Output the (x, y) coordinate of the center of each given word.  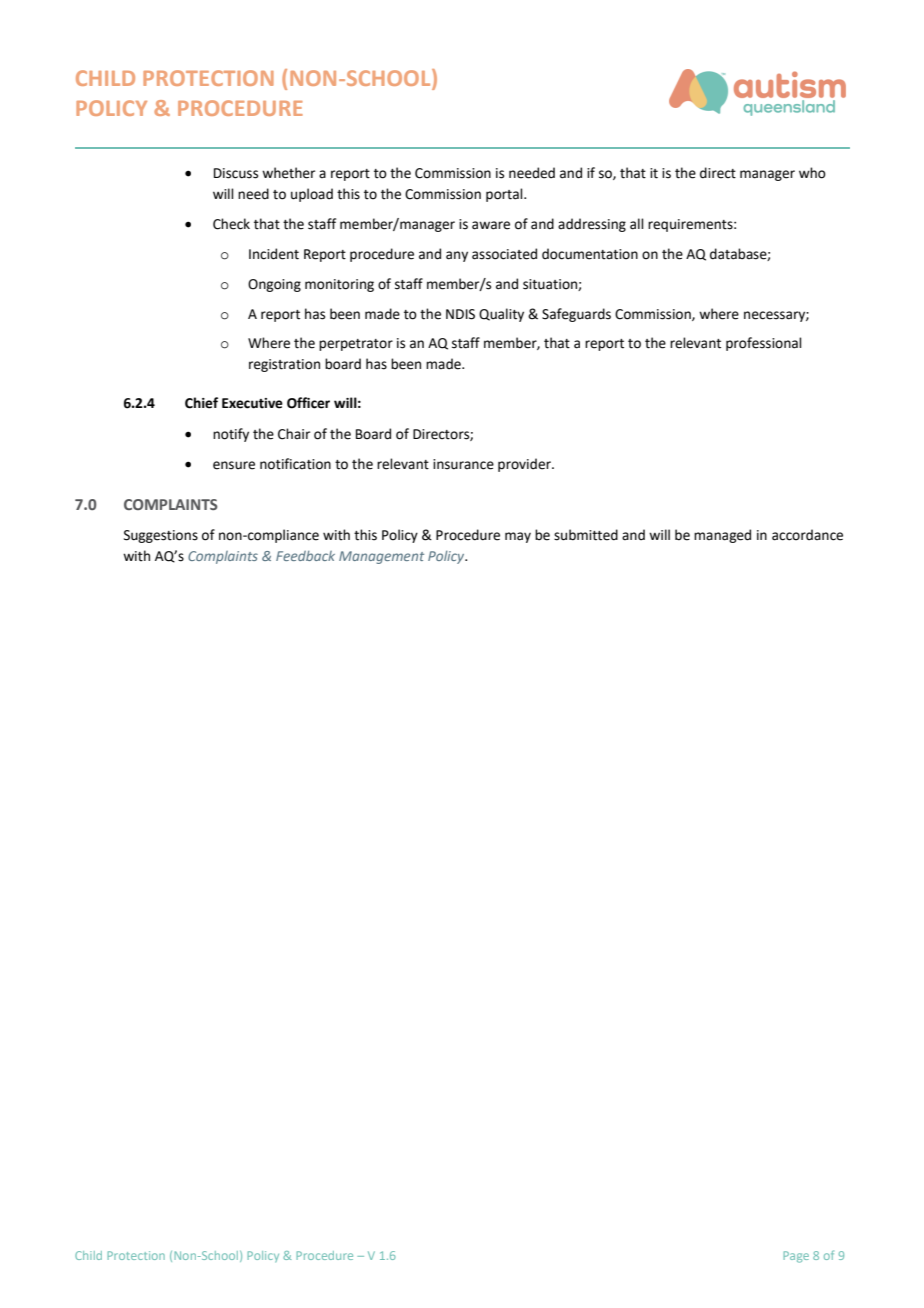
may (518, 537)
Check (231, 224)
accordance (807, 535)
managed (722, 536)
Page (796, 1257)
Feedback (305, 556)
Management (381, 557)
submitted (586, 535)
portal (505, 195)
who (812, 173)
